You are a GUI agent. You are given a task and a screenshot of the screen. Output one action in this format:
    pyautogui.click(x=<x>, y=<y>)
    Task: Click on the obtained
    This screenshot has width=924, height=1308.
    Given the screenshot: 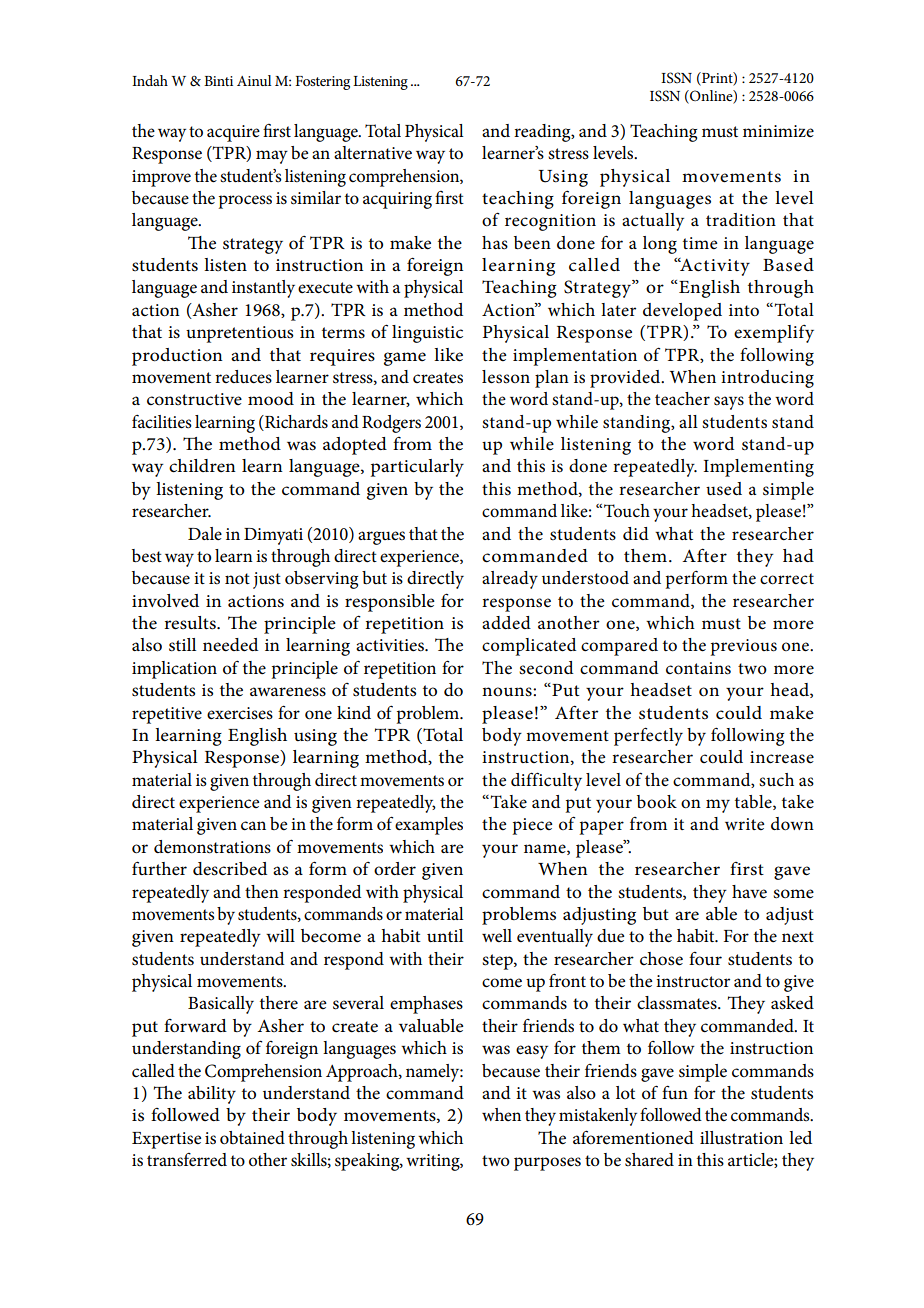 What is the action you would take?
    pyautogui.click(x=252, y=1138)
